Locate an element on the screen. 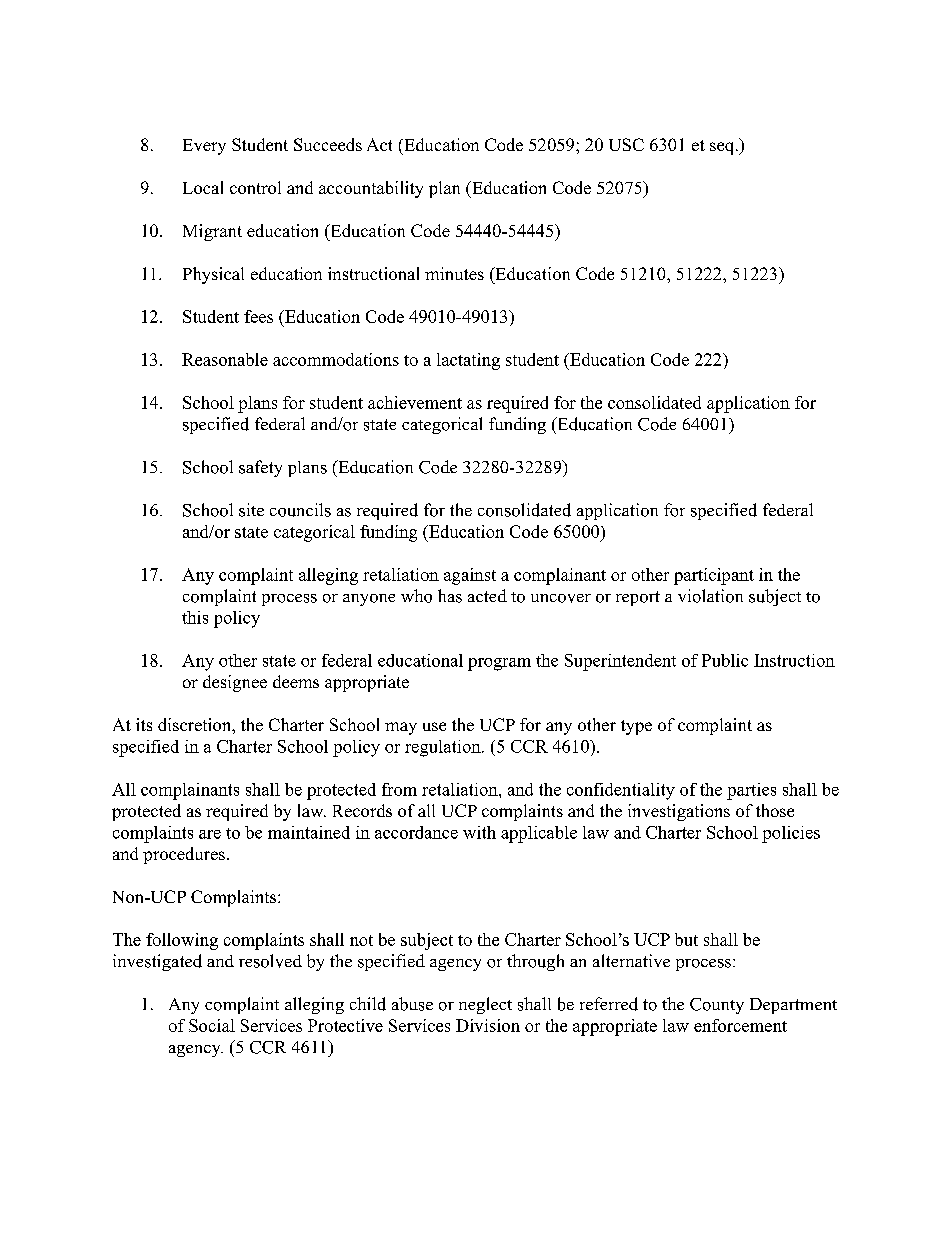  regulation is located at coordinates (444, 748).
